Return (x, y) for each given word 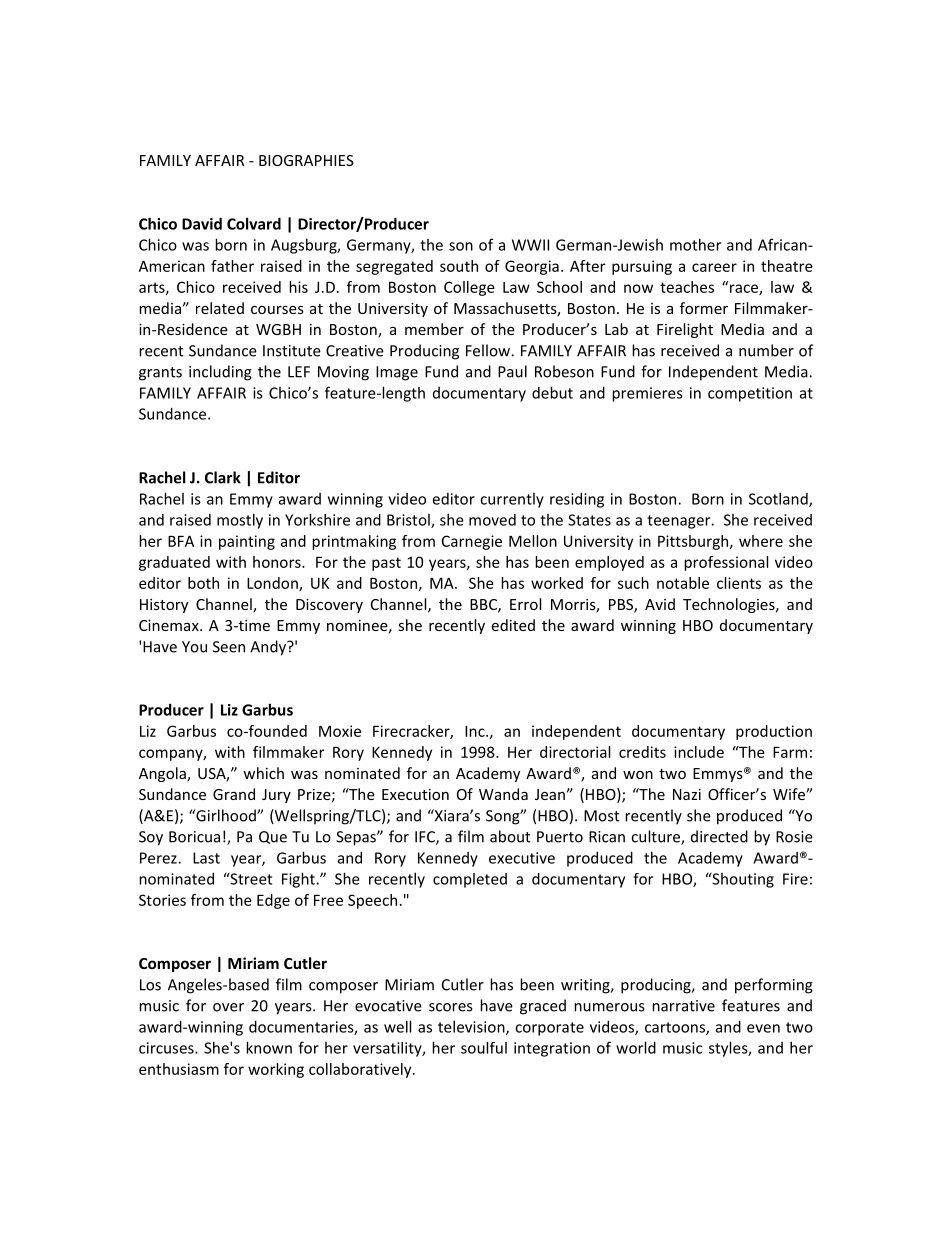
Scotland (779, 499)
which (263, 773)
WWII (530, 245)
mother (695, 244)
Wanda (503, 794)
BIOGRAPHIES (306, 160)
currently (512, 500)
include (699, 752)
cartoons (676, 1028)
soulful (484, 1048)
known (269, 1047)
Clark (223, 477)
